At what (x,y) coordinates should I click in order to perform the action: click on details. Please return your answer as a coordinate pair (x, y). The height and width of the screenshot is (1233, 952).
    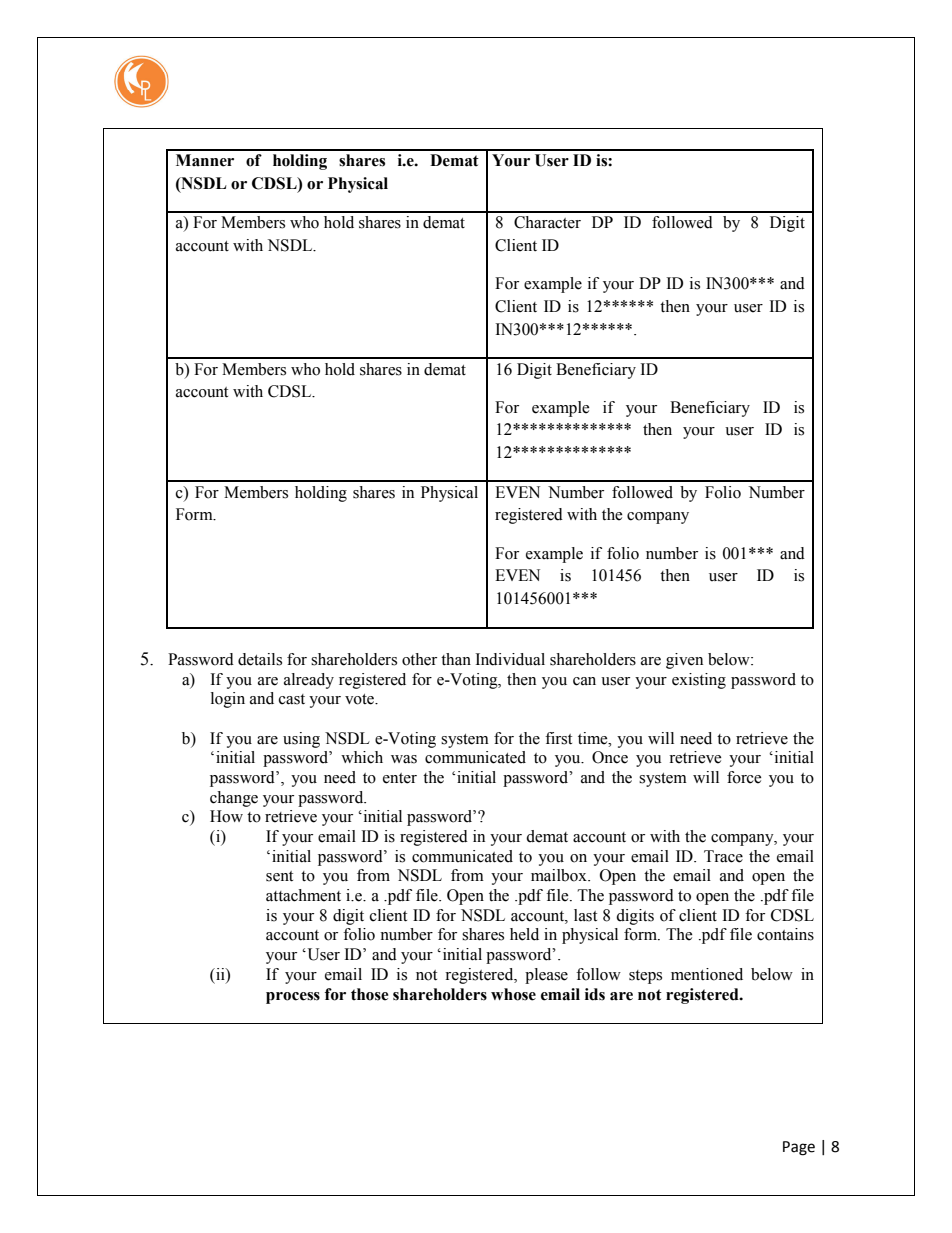
    Looking at the image, I should click on (260, 659).
